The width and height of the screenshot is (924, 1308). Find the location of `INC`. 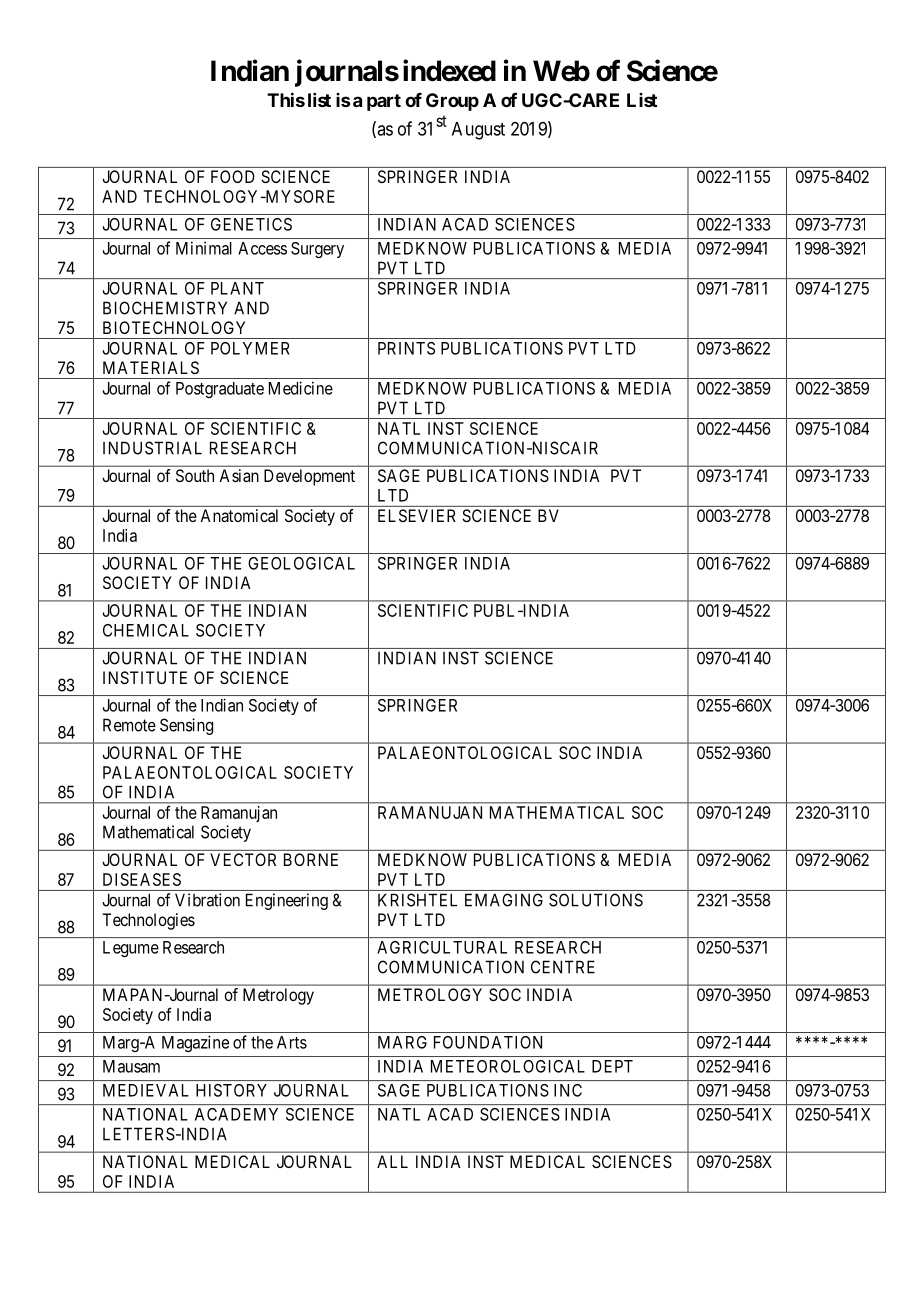

INC is located at coordinates (568, 1090).
